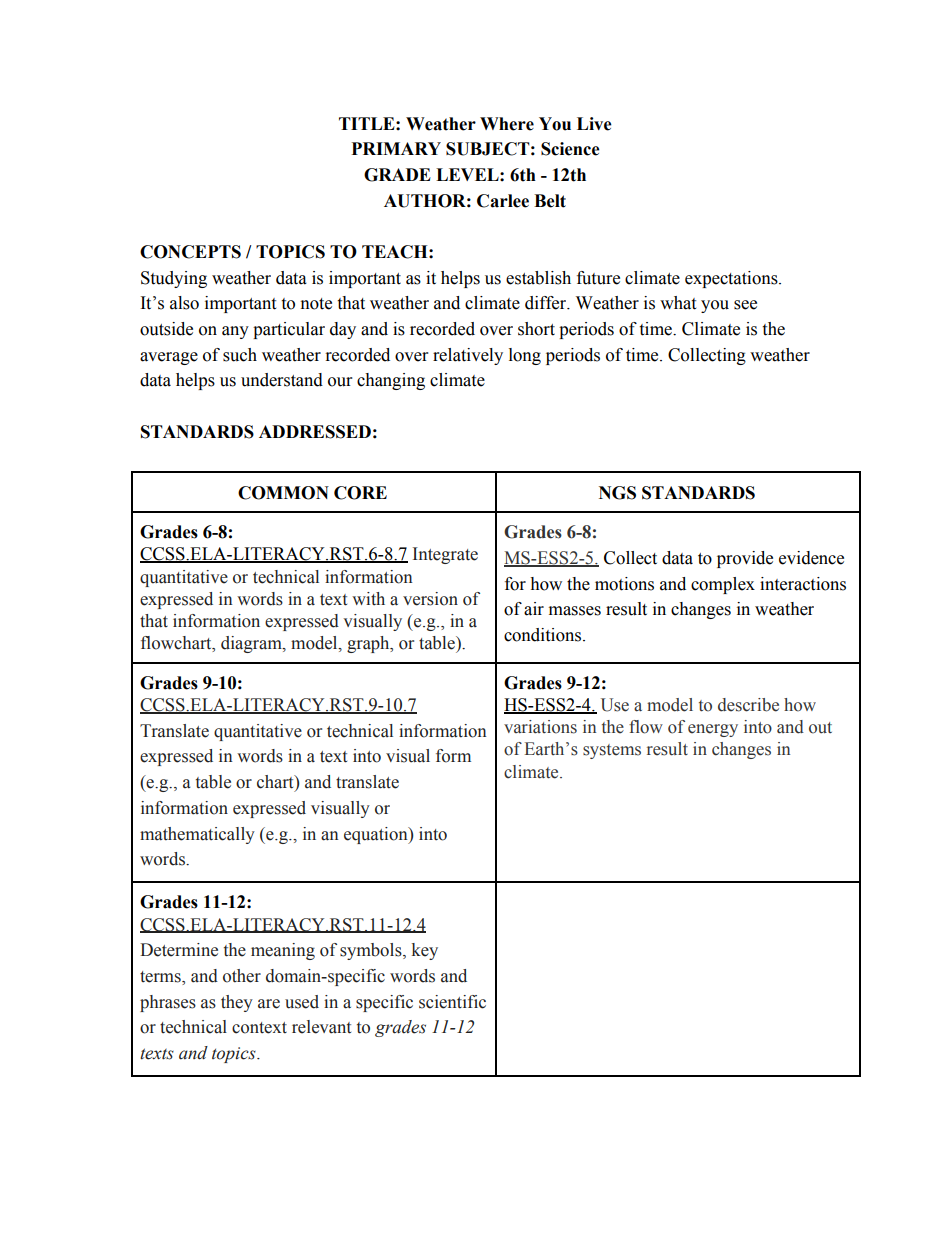 This page has height=1233, width=952. What do you see at coordinates (723, 585) in the page?
I see `complex` at bounding box center [723, 585].
